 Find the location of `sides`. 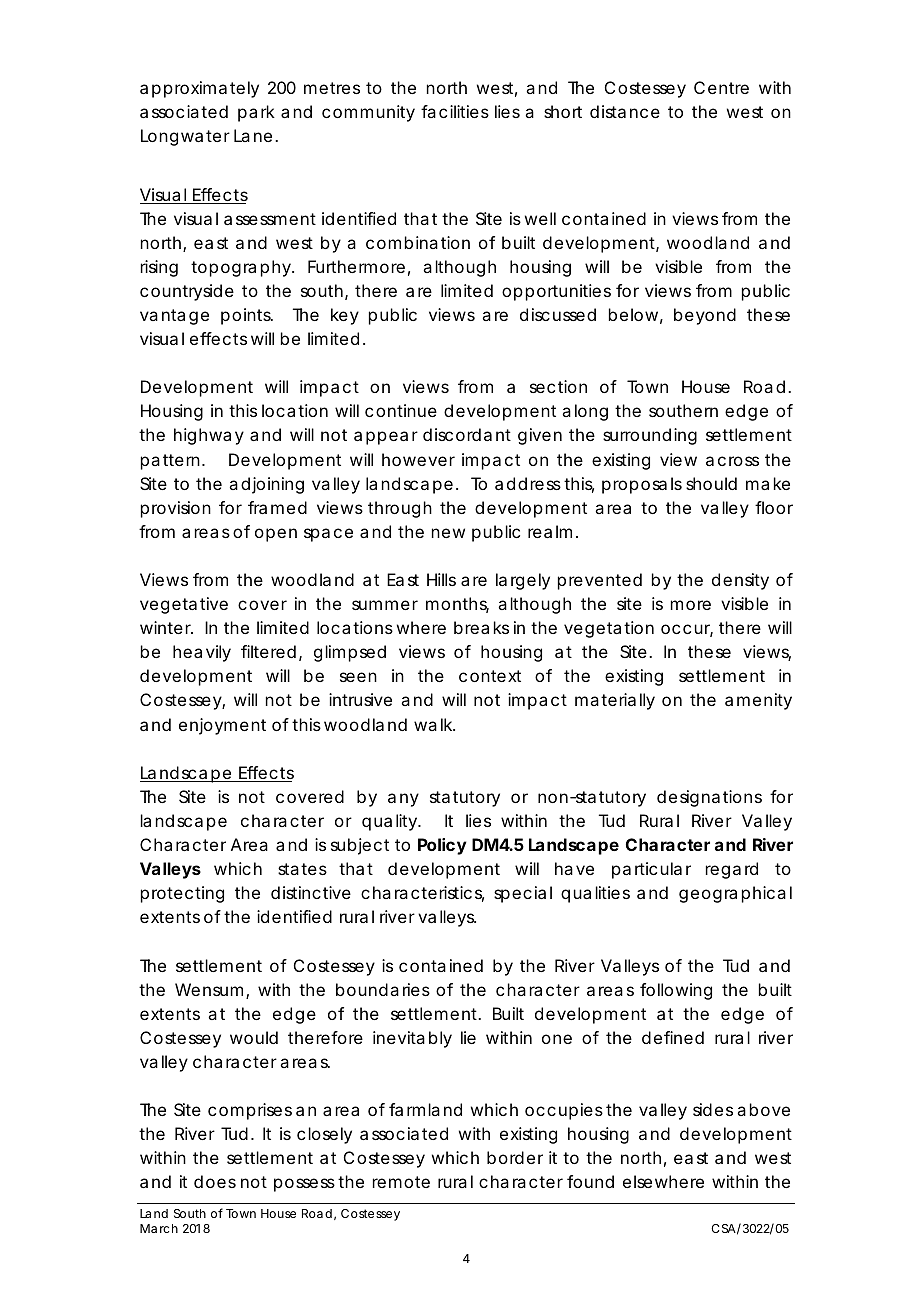

sides is located at coordinates (713, 1109).
